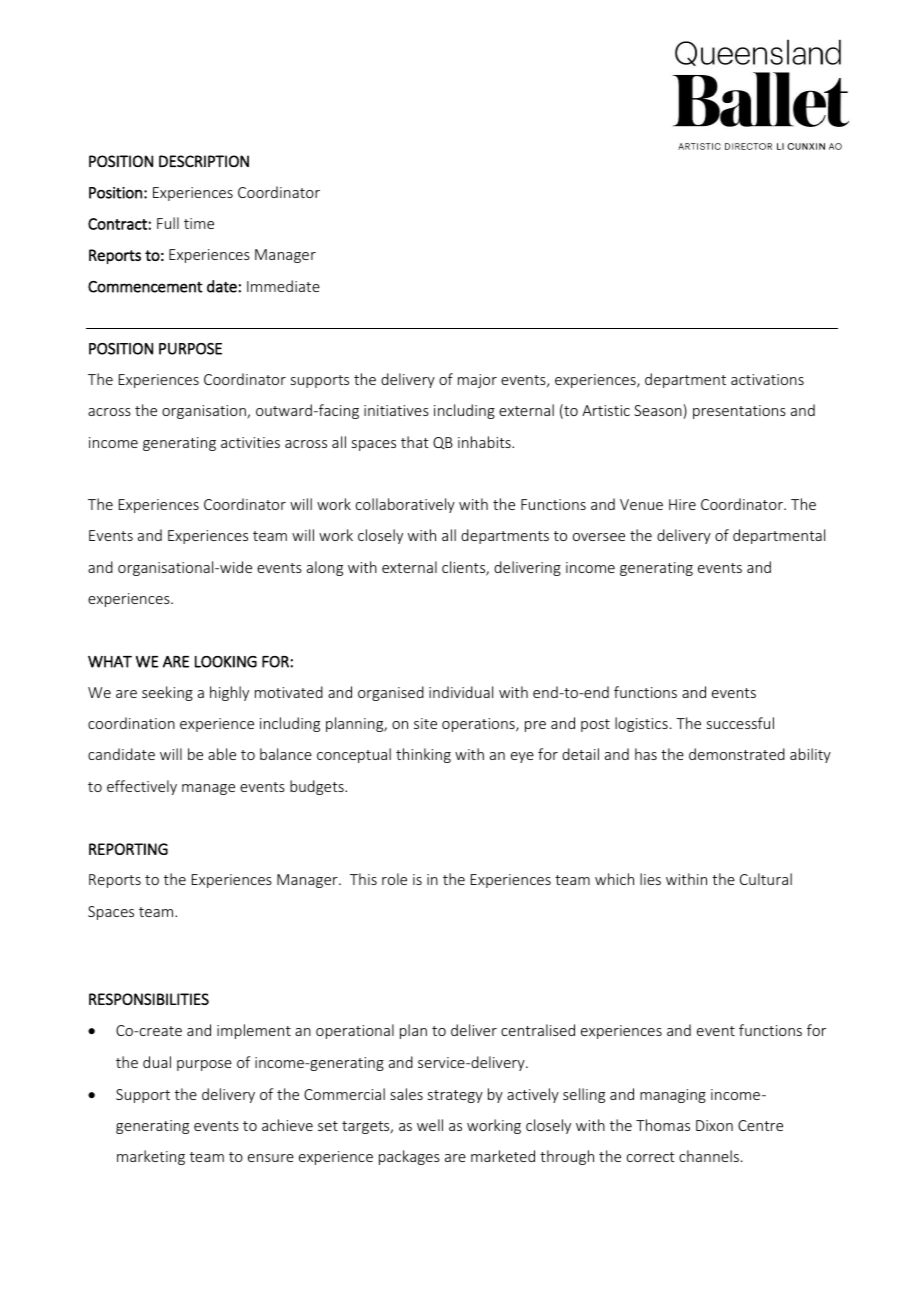 Image resolution: width=924 pixels, height=1307 pixels. Describe the element at coordinates (128, 849) in the document. I see `REPORTING` at that location.
